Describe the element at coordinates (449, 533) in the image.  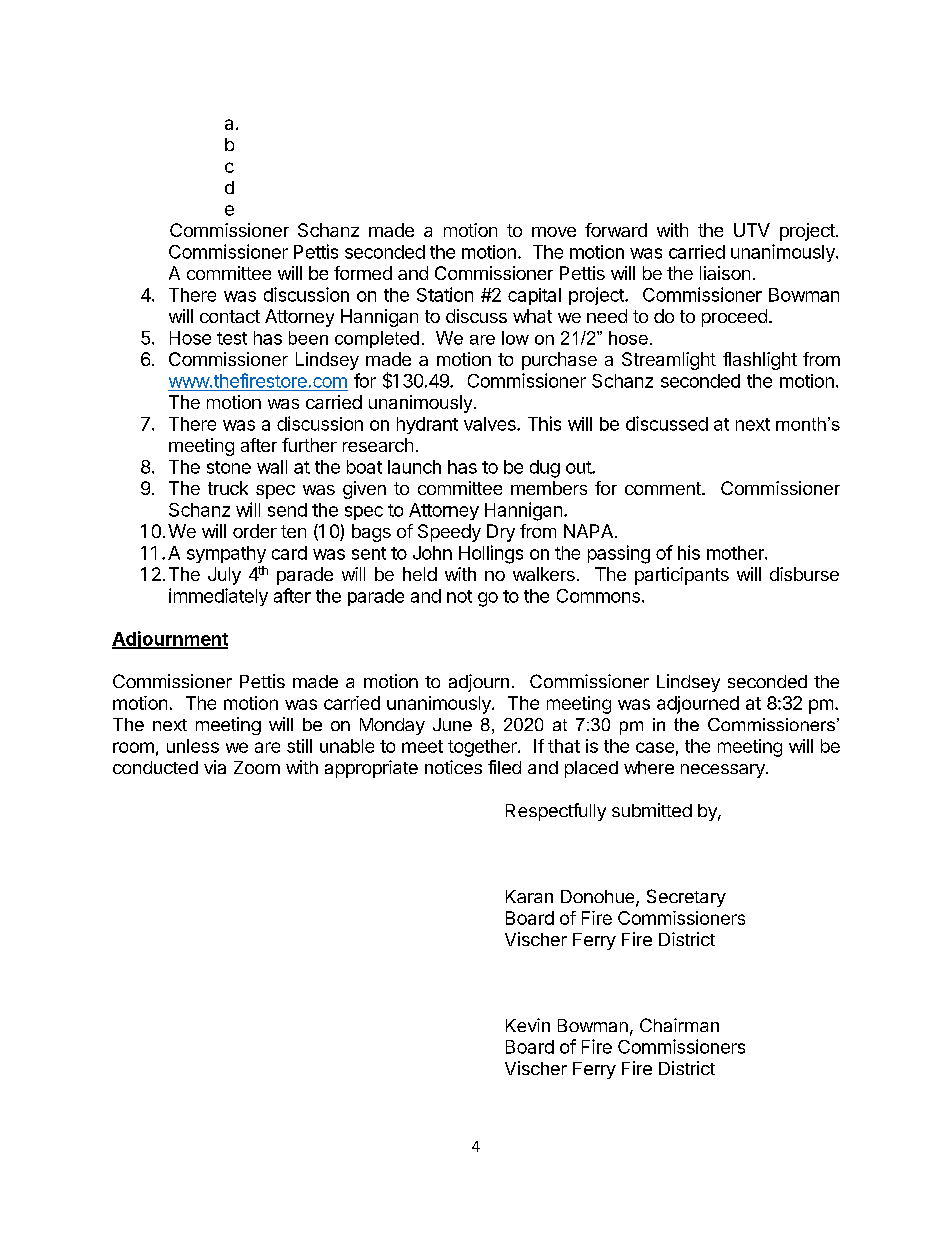
I see `Speedy` at that location.
